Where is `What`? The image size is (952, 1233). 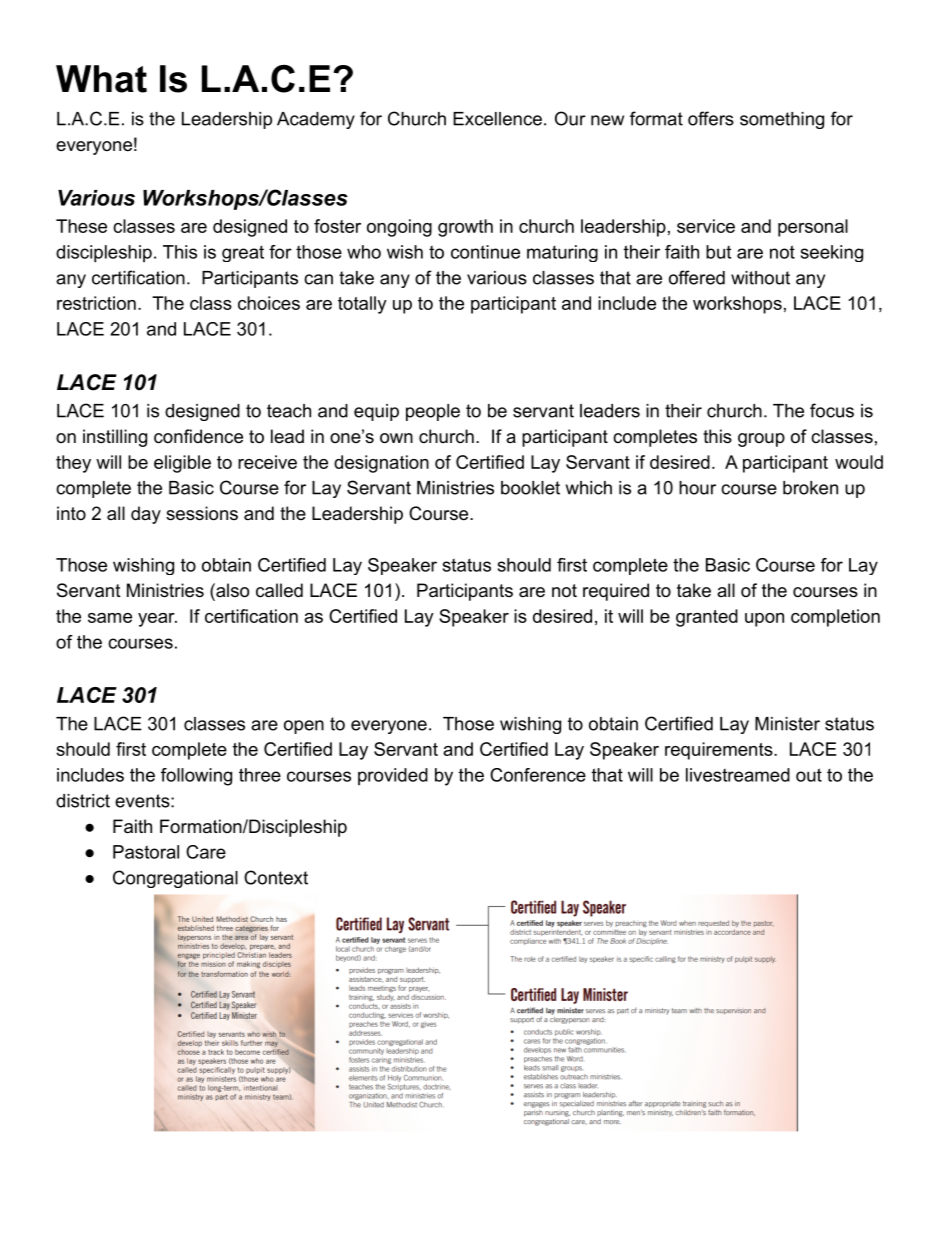
What is located at coordinates (101, 79).
